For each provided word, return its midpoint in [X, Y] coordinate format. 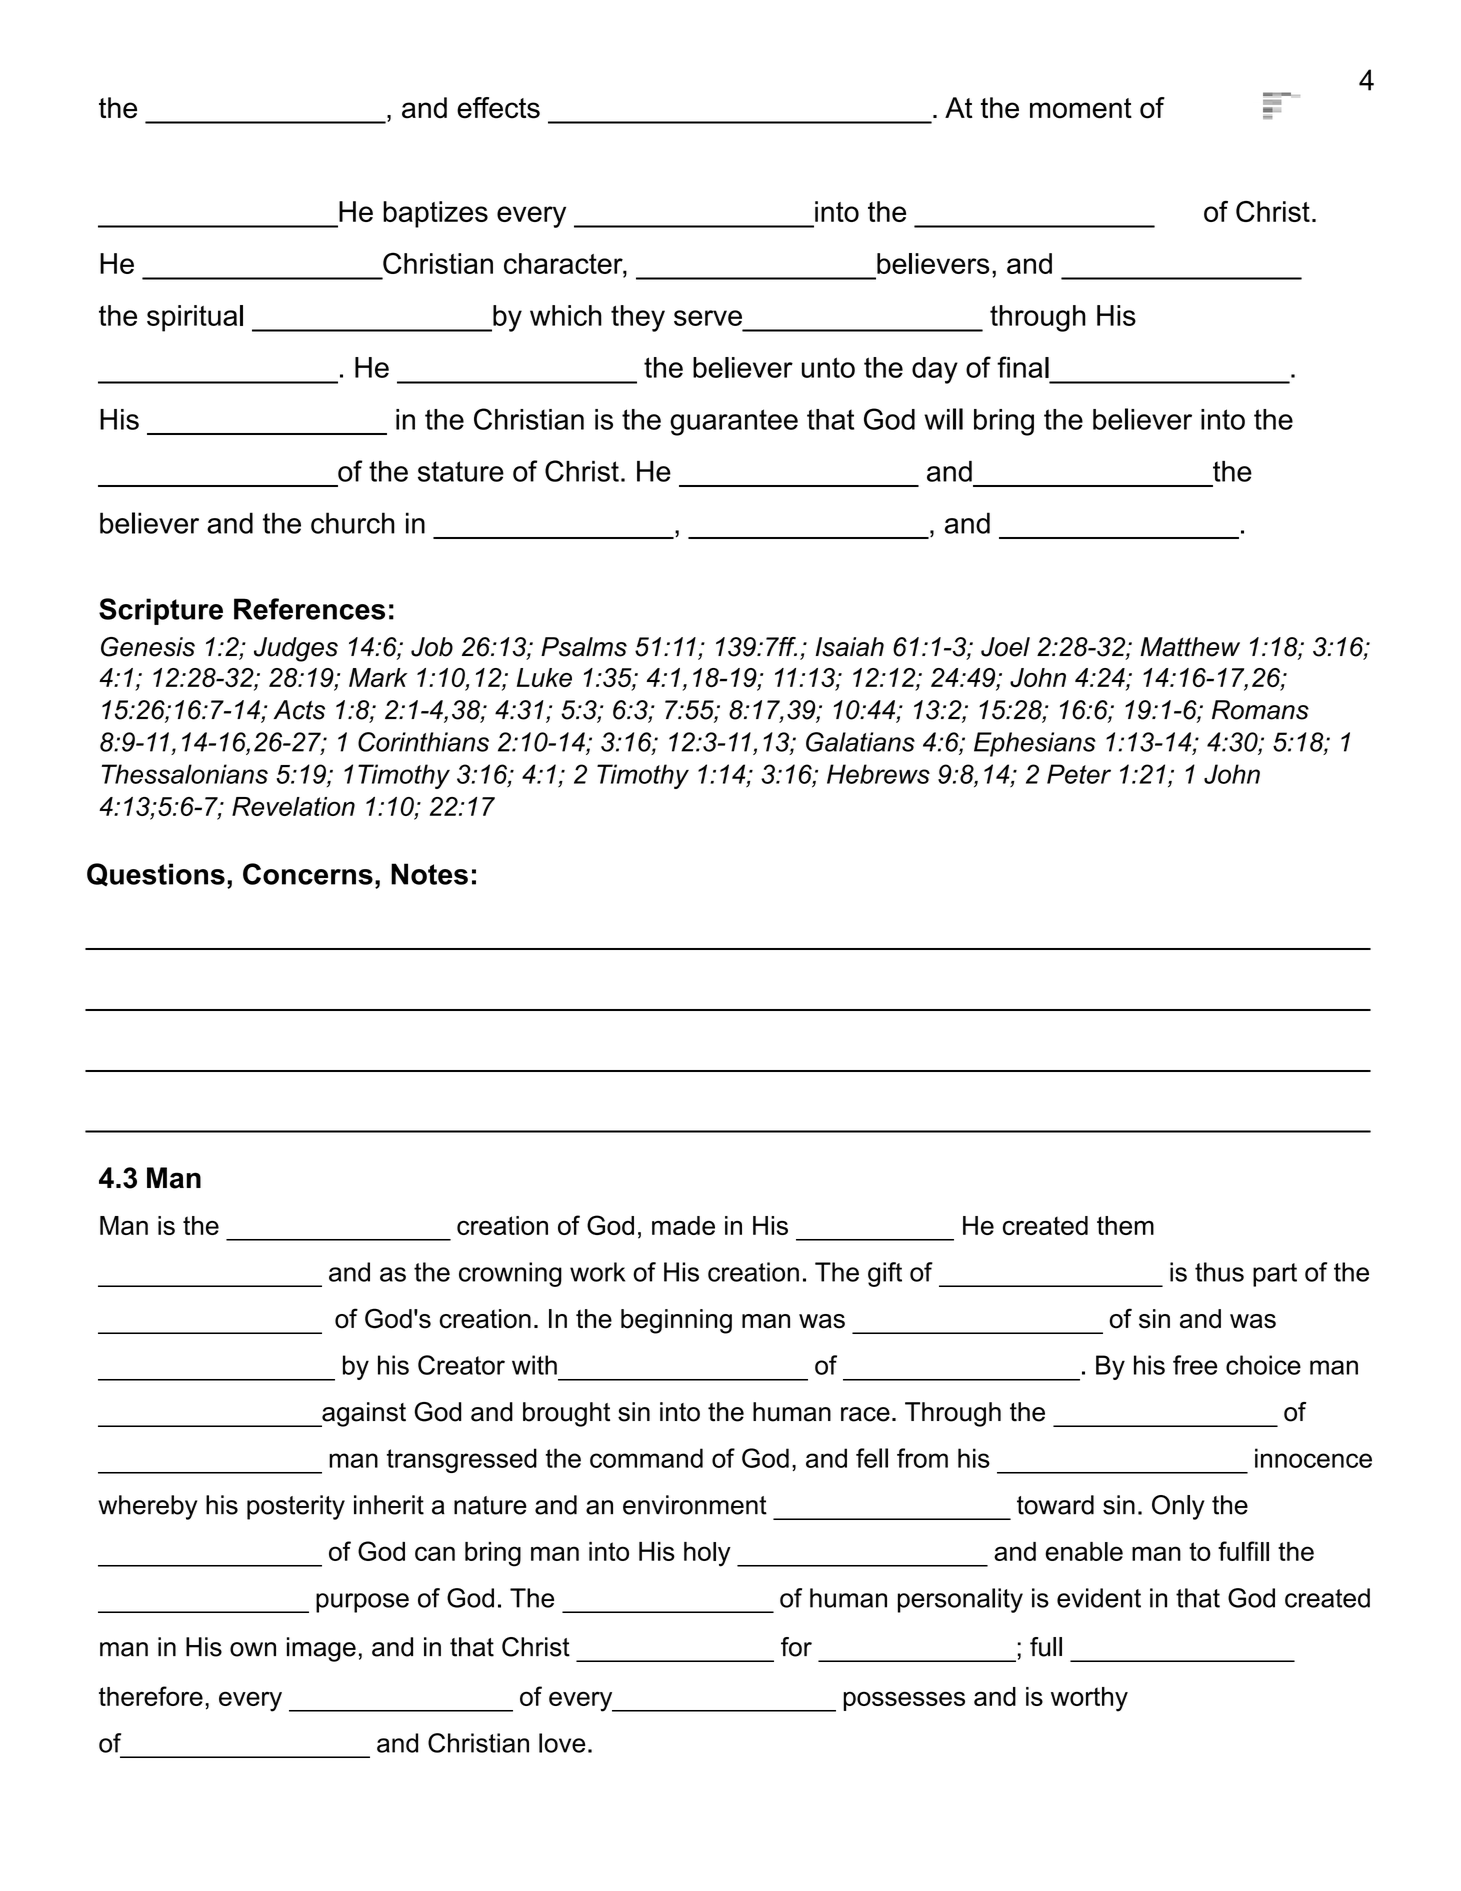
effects [498, 108]
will [943, 419]
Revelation [293, 806]
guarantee [734, 422]
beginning [676, 1321]
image [321, 1649]
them [1125, 1225]
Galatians [860, 742]
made [683, 1225]
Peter [1079, 774]
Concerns [308, 874]
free [1195, 1365]
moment [1081, 108]
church [353, 523]
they [638, 318]
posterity [296, 1507]
